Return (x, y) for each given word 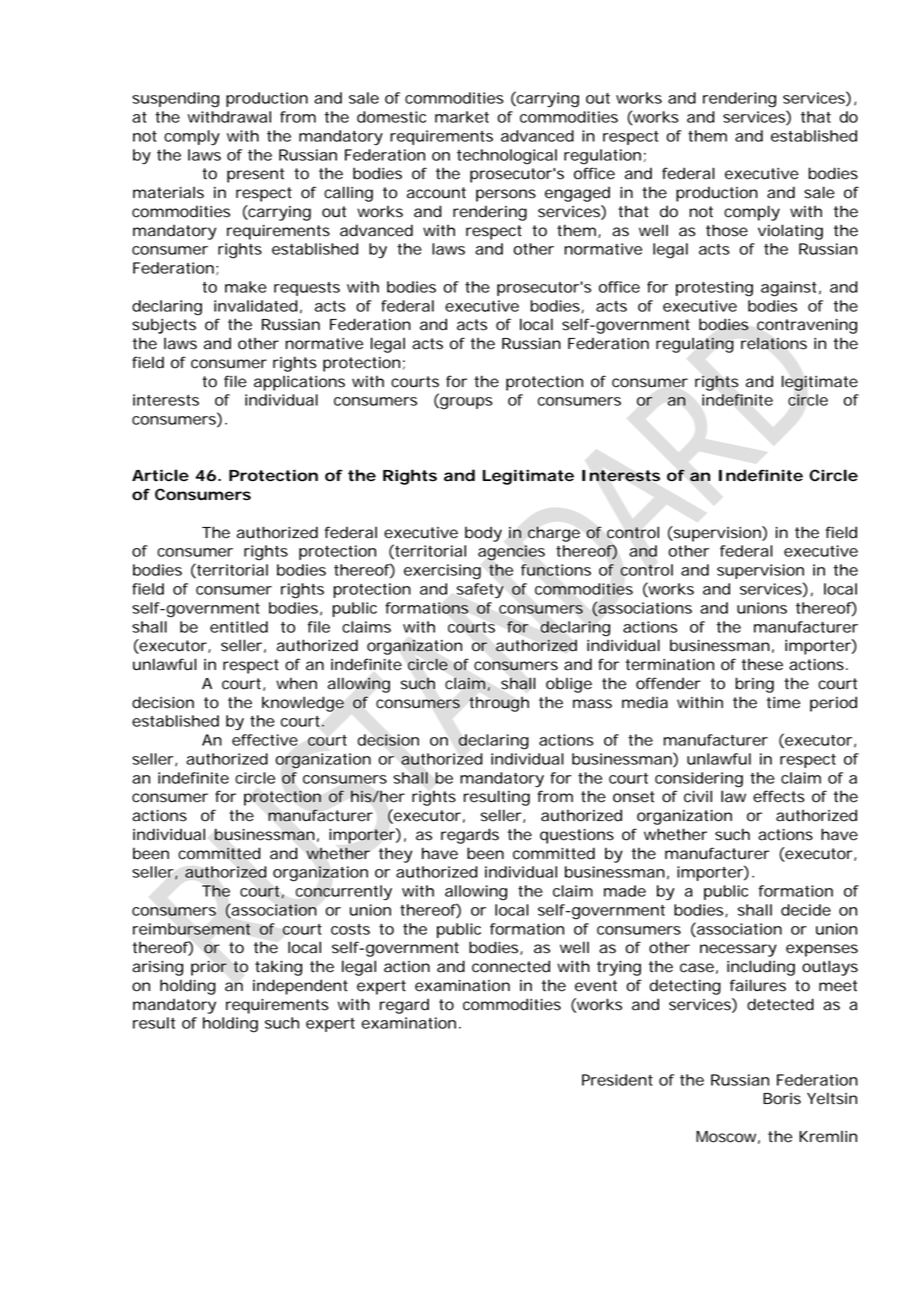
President (617, 1080)
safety (480, 591)
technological (507, 157)
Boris (782, 1099)
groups (465, 403)
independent (300, 987)
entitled (239, 627)
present (255, 175)
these (762, 664)
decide (806, 910)
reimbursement (192, 929)
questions (577, 836)
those (727, 230)
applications (299, 383)
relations (774, 343)
